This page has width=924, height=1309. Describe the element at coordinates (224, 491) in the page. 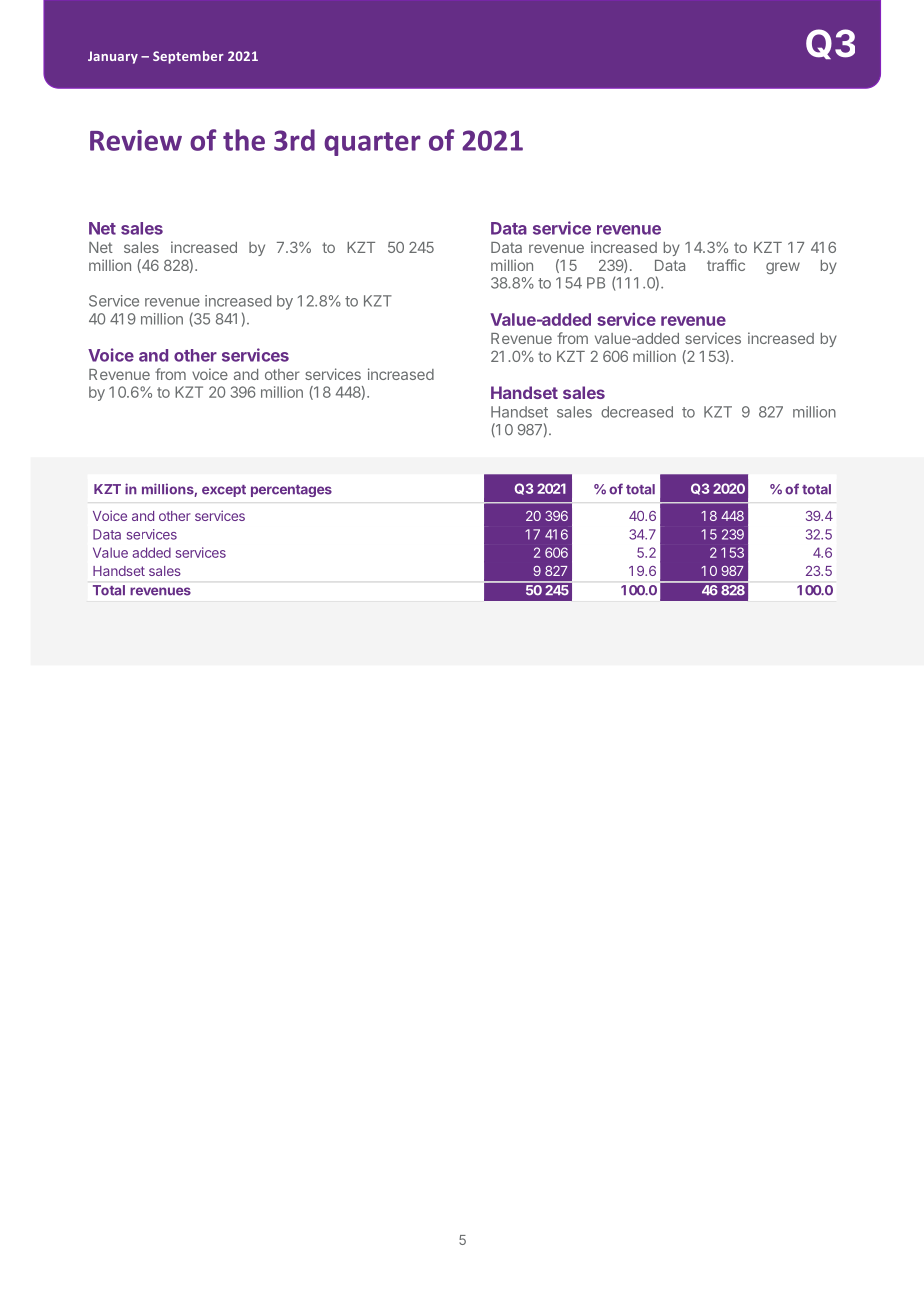

I see `except` at that location.
